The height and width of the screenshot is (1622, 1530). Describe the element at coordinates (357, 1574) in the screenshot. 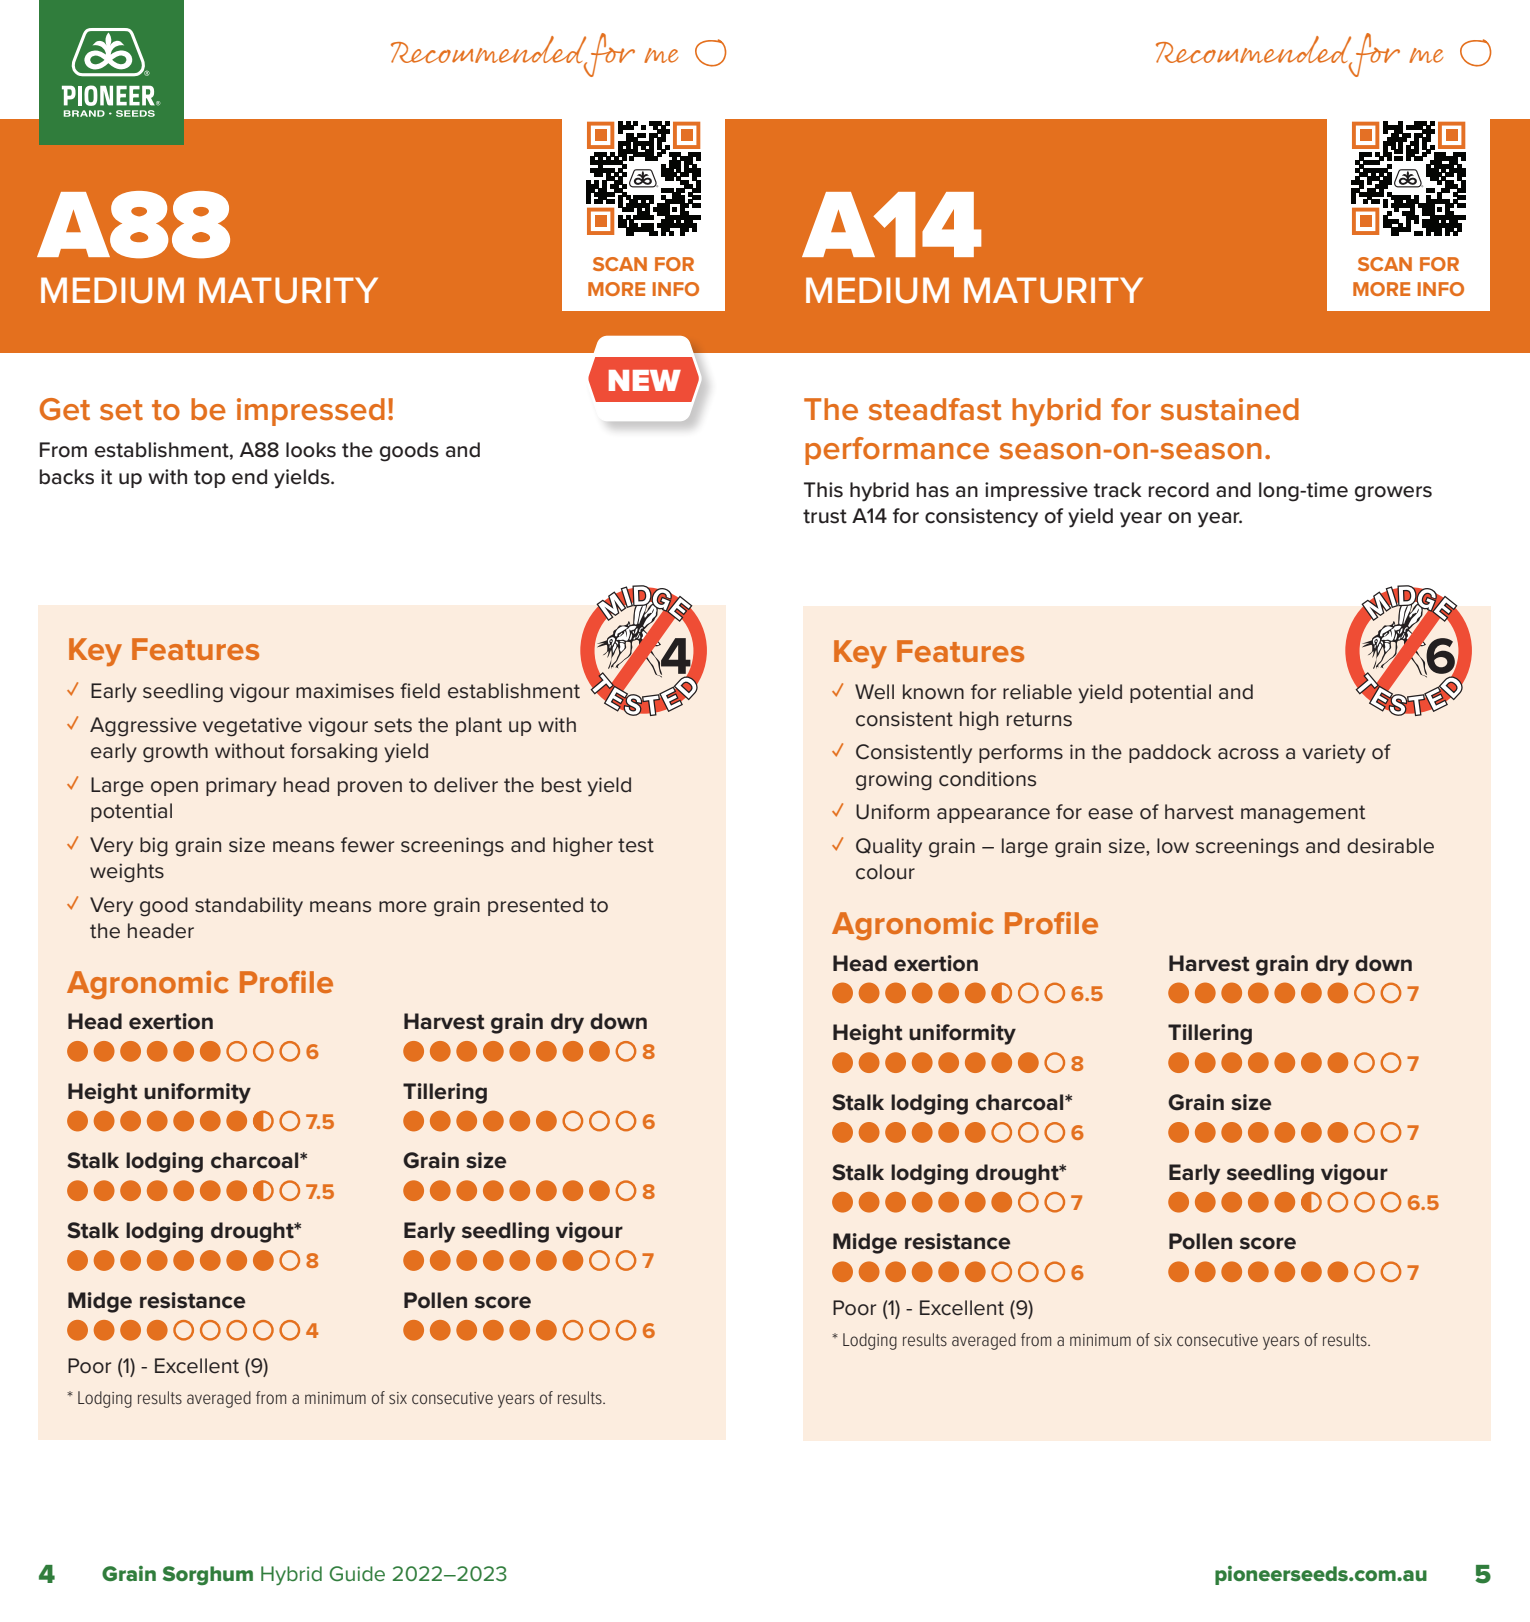

I see `Guide` at that location.
